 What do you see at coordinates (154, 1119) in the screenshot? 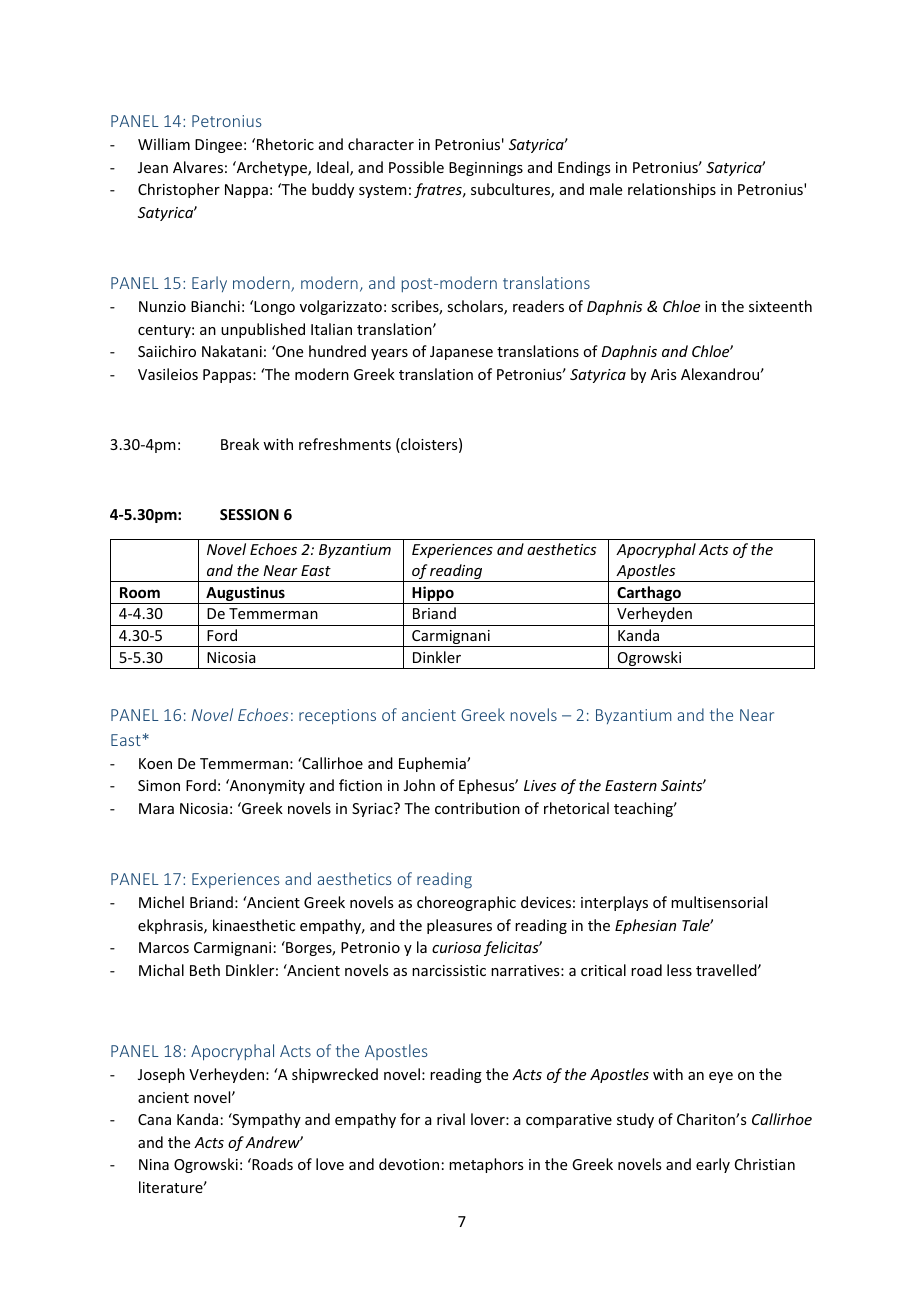
I see `Cana` at bounding box center [154, 1119].
